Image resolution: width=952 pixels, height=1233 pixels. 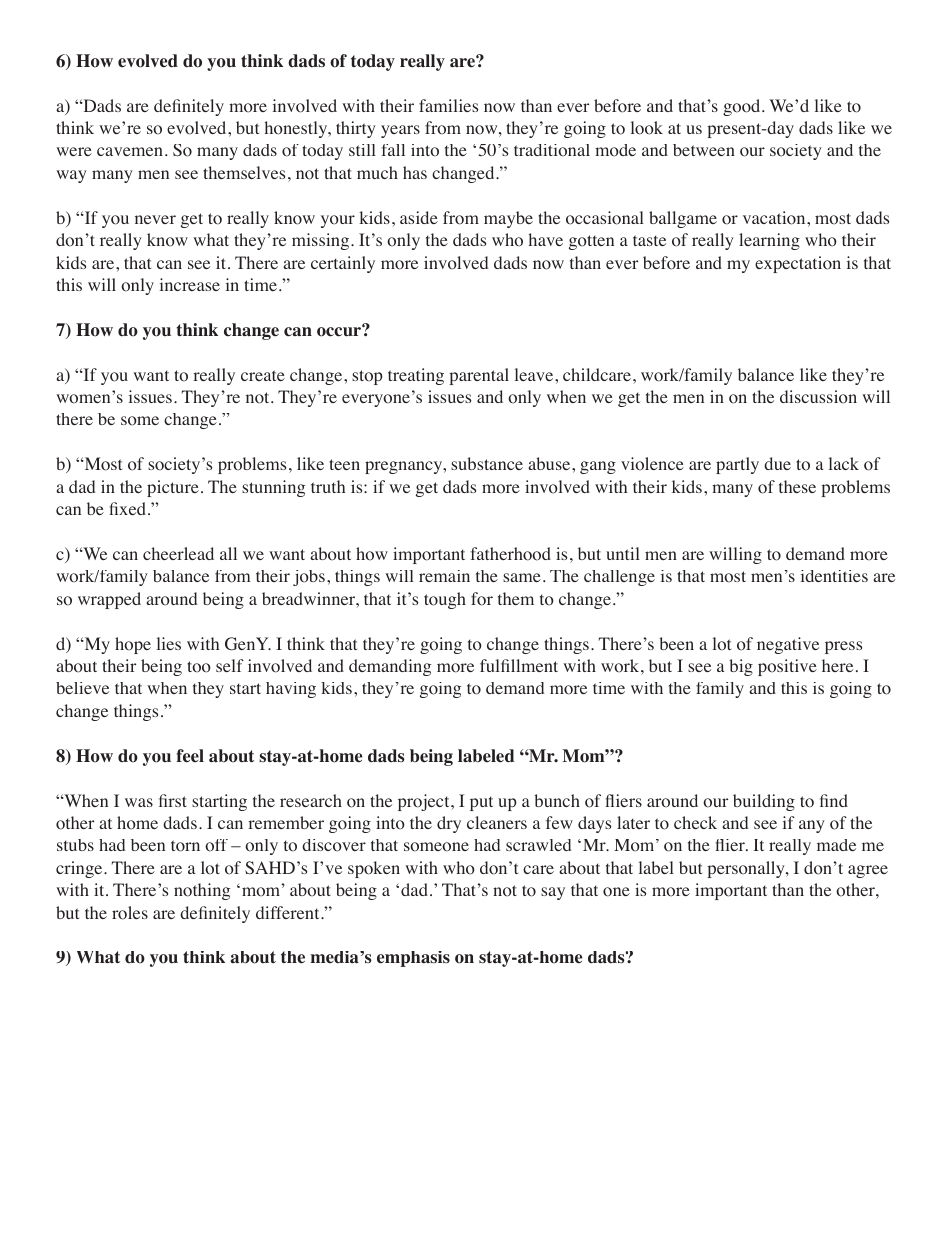 What do you see at coordinates (130, 151) in the page?
I see `cavemen` at bounding box center [130, 151].
